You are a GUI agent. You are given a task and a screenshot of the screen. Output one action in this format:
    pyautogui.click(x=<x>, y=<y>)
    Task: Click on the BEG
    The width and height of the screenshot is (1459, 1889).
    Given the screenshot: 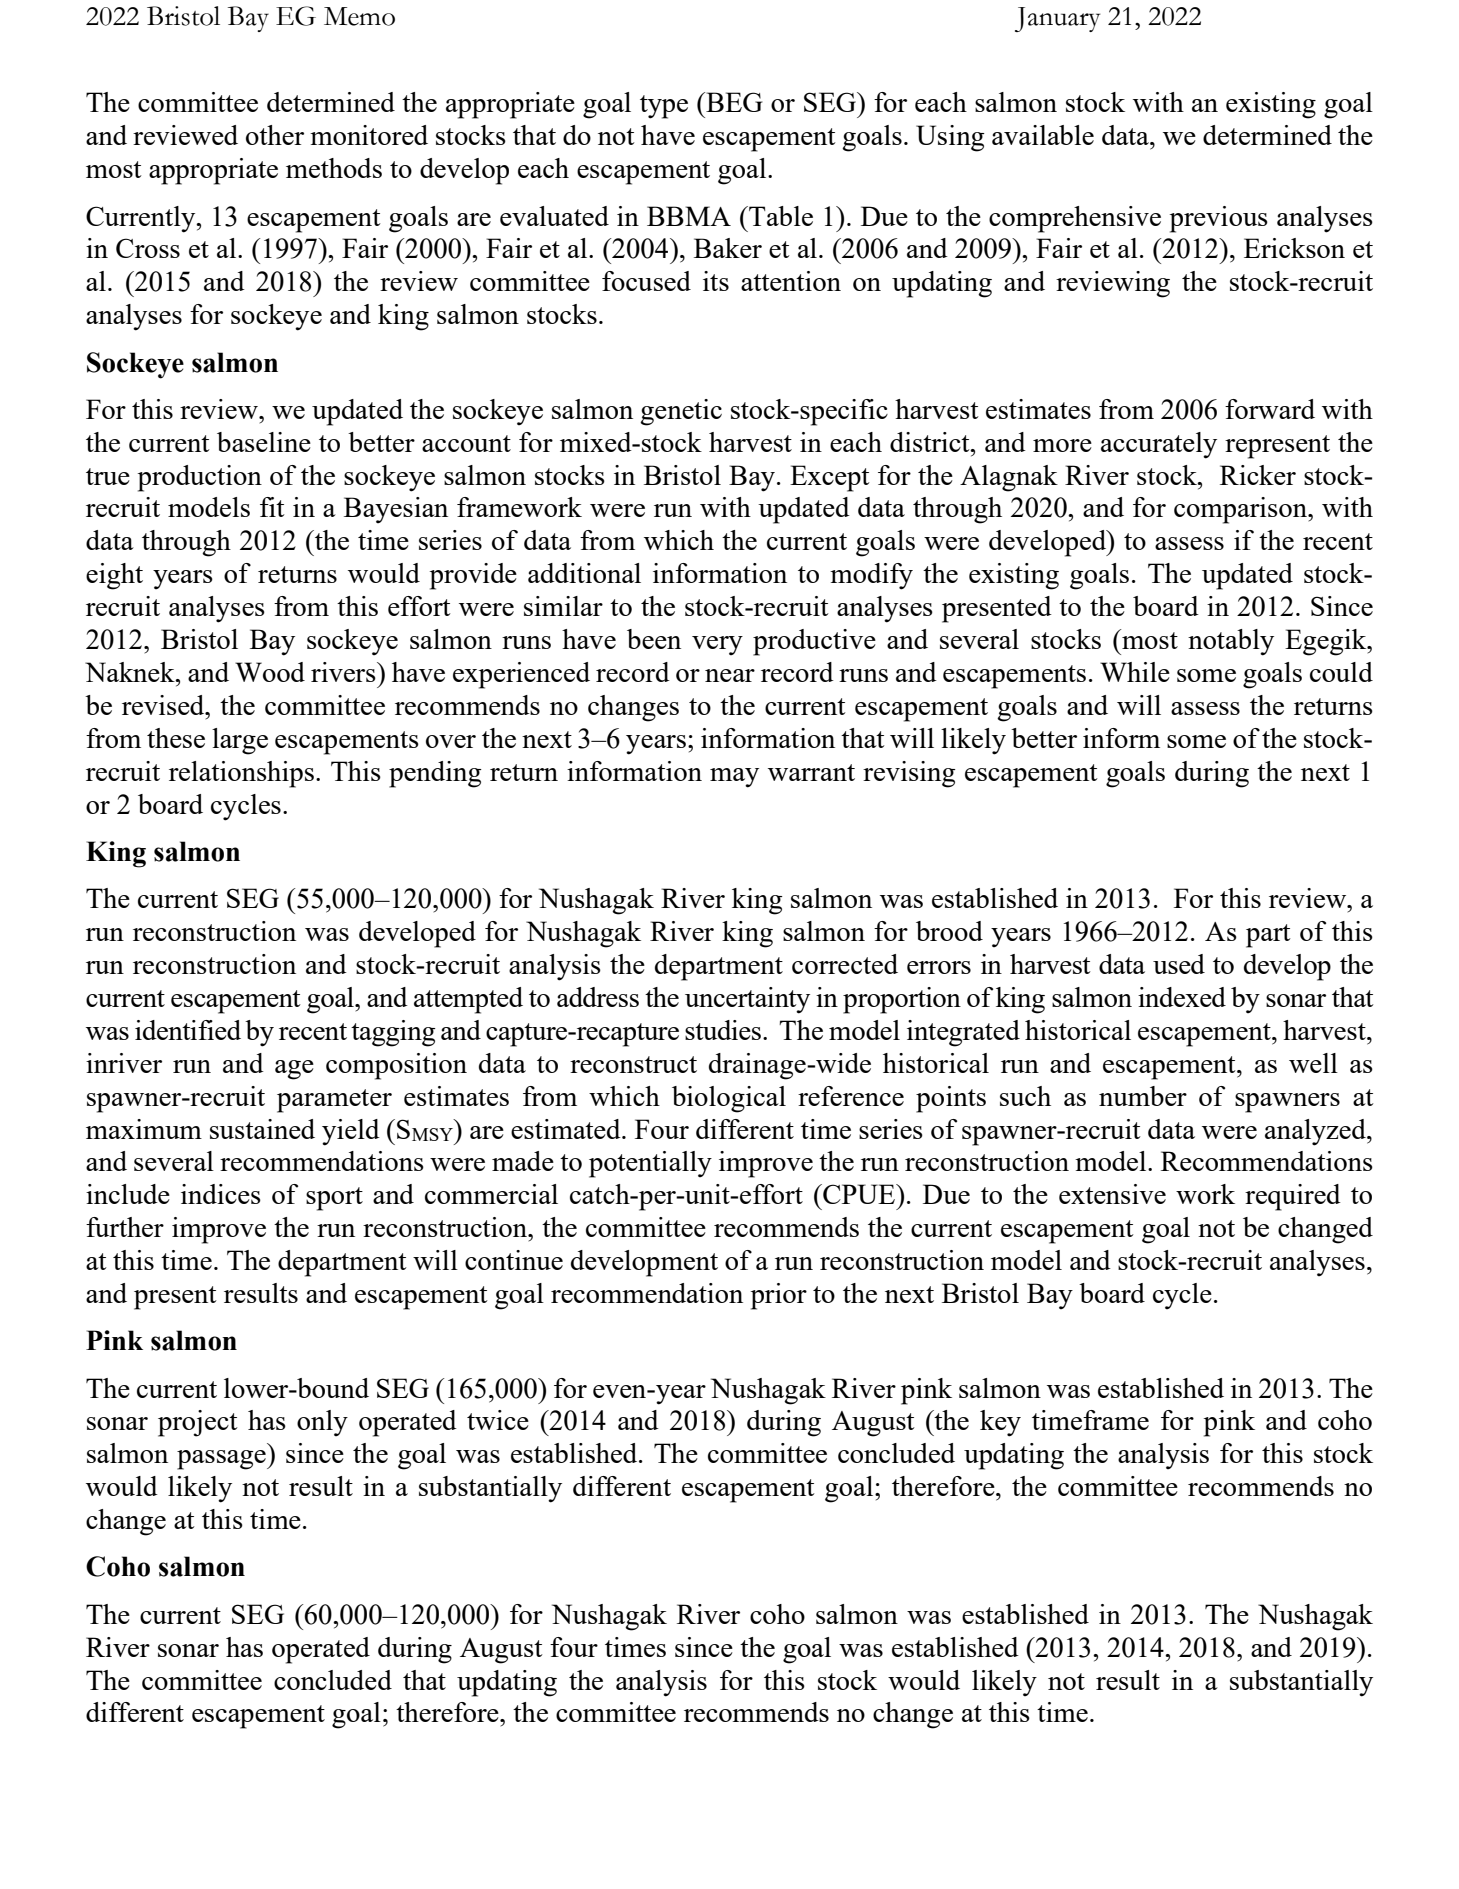 What is the action you would take?
    pyautogui.click(x=733, y=102)
